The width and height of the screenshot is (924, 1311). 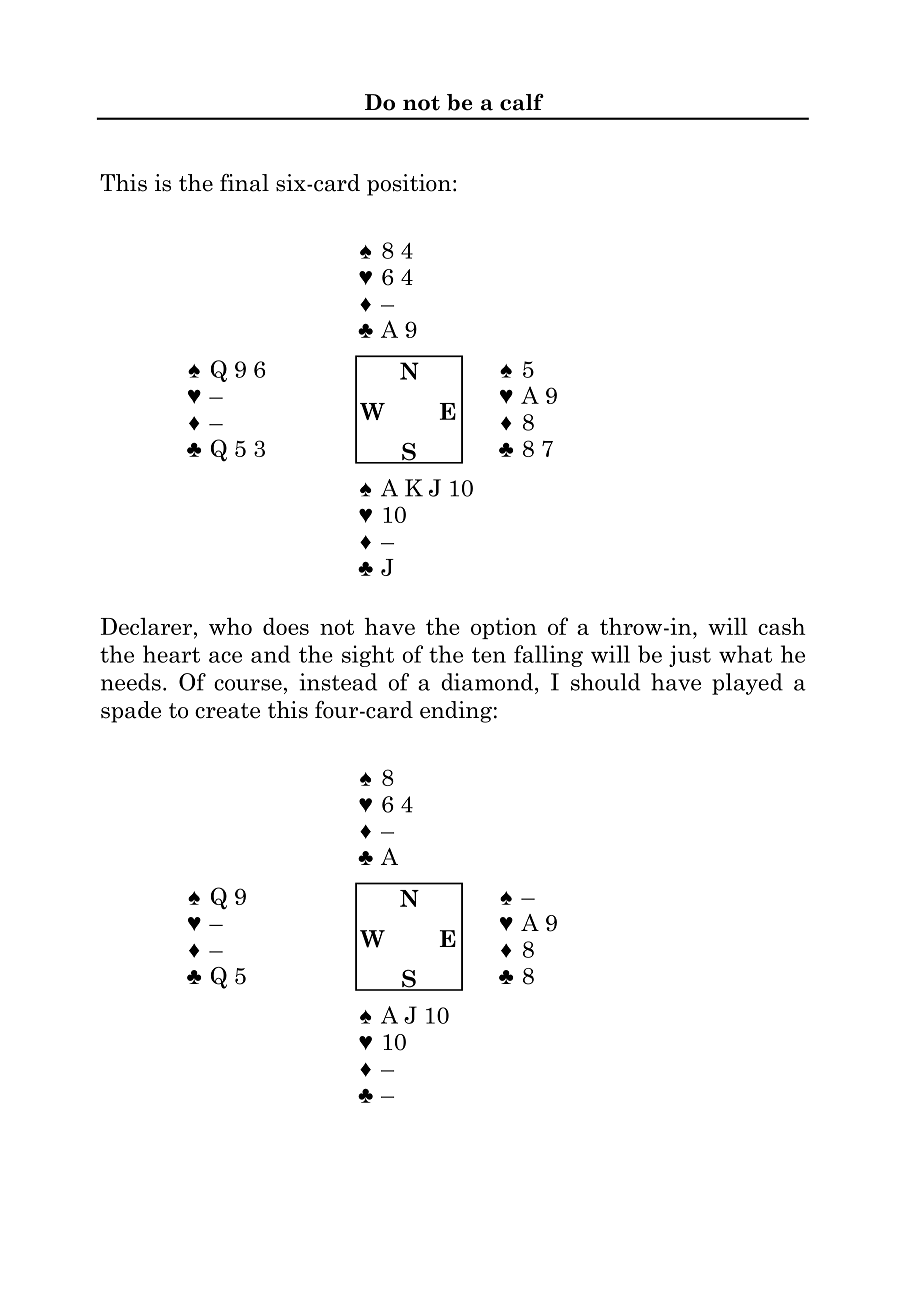 What do you see at coordinates (409, 185) in the screenshot?
I see `position` at bounding box center [409, 185].
